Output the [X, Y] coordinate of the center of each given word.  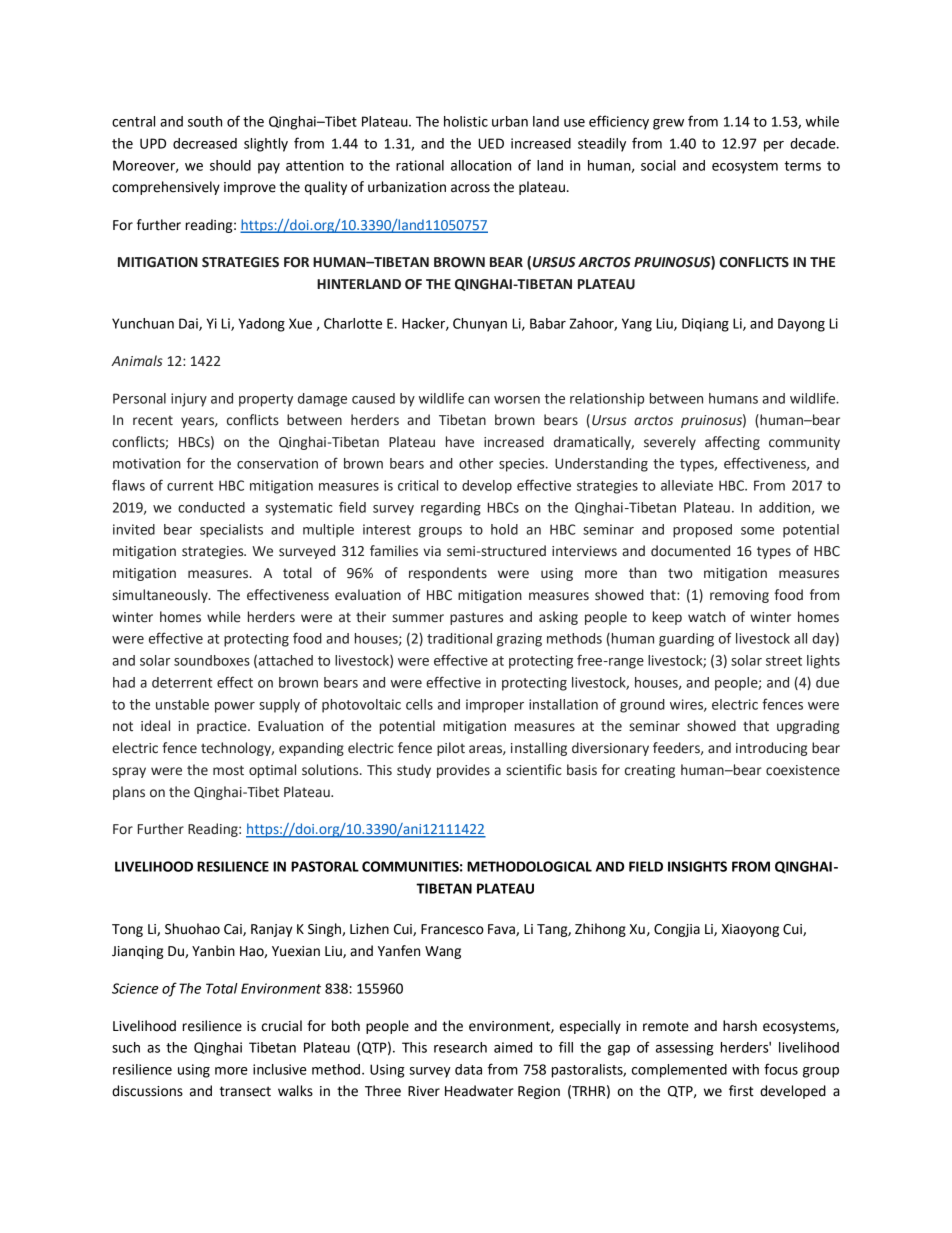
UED [491, 143]
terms [802, 166]
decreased [205, 143]
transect [245, 1091]
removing [739, 596]
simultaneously [161, 596]
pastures [476, 618]
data [468, 1069]
